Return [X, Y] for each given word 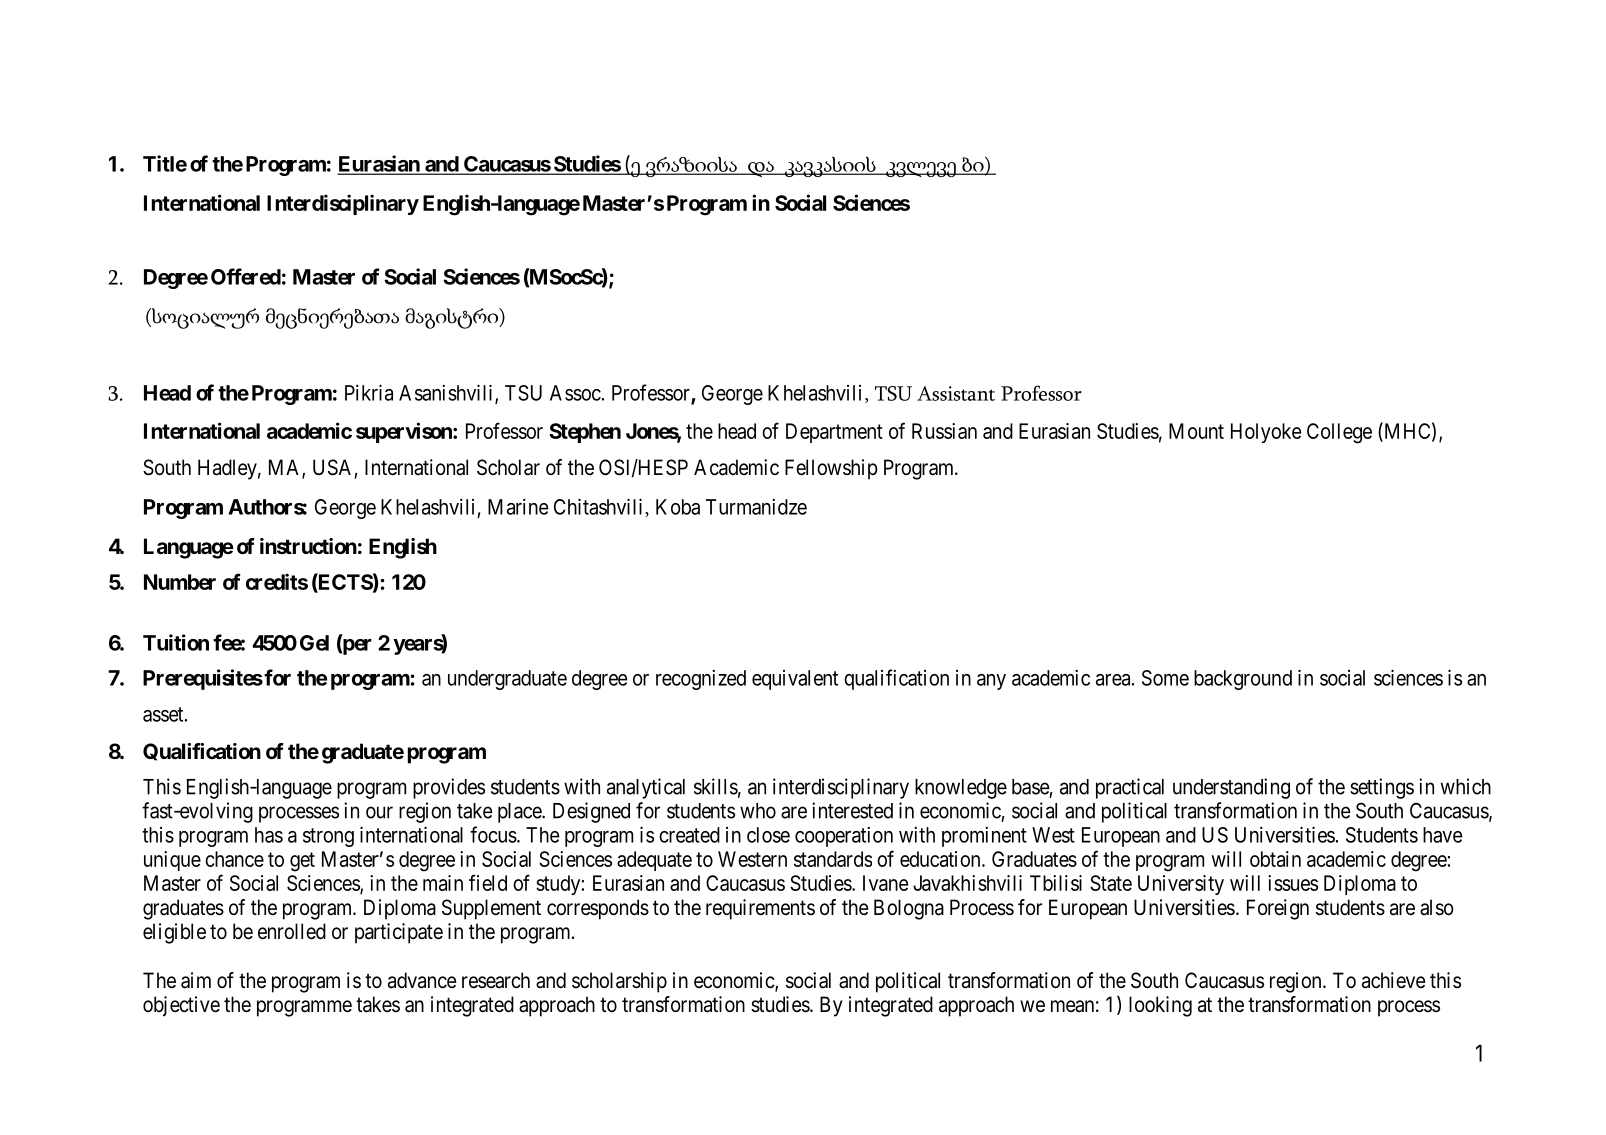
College [1339, 433]
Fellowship [831, 469]
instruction [308, 546]
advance [422, 980]
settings [1382, 788]
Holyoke [1266, 433]
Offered [246, 276]
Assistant [956, 393]
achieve [1394, 980]
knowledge [961, 789]
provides [449, 788]
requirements [760, 909]
